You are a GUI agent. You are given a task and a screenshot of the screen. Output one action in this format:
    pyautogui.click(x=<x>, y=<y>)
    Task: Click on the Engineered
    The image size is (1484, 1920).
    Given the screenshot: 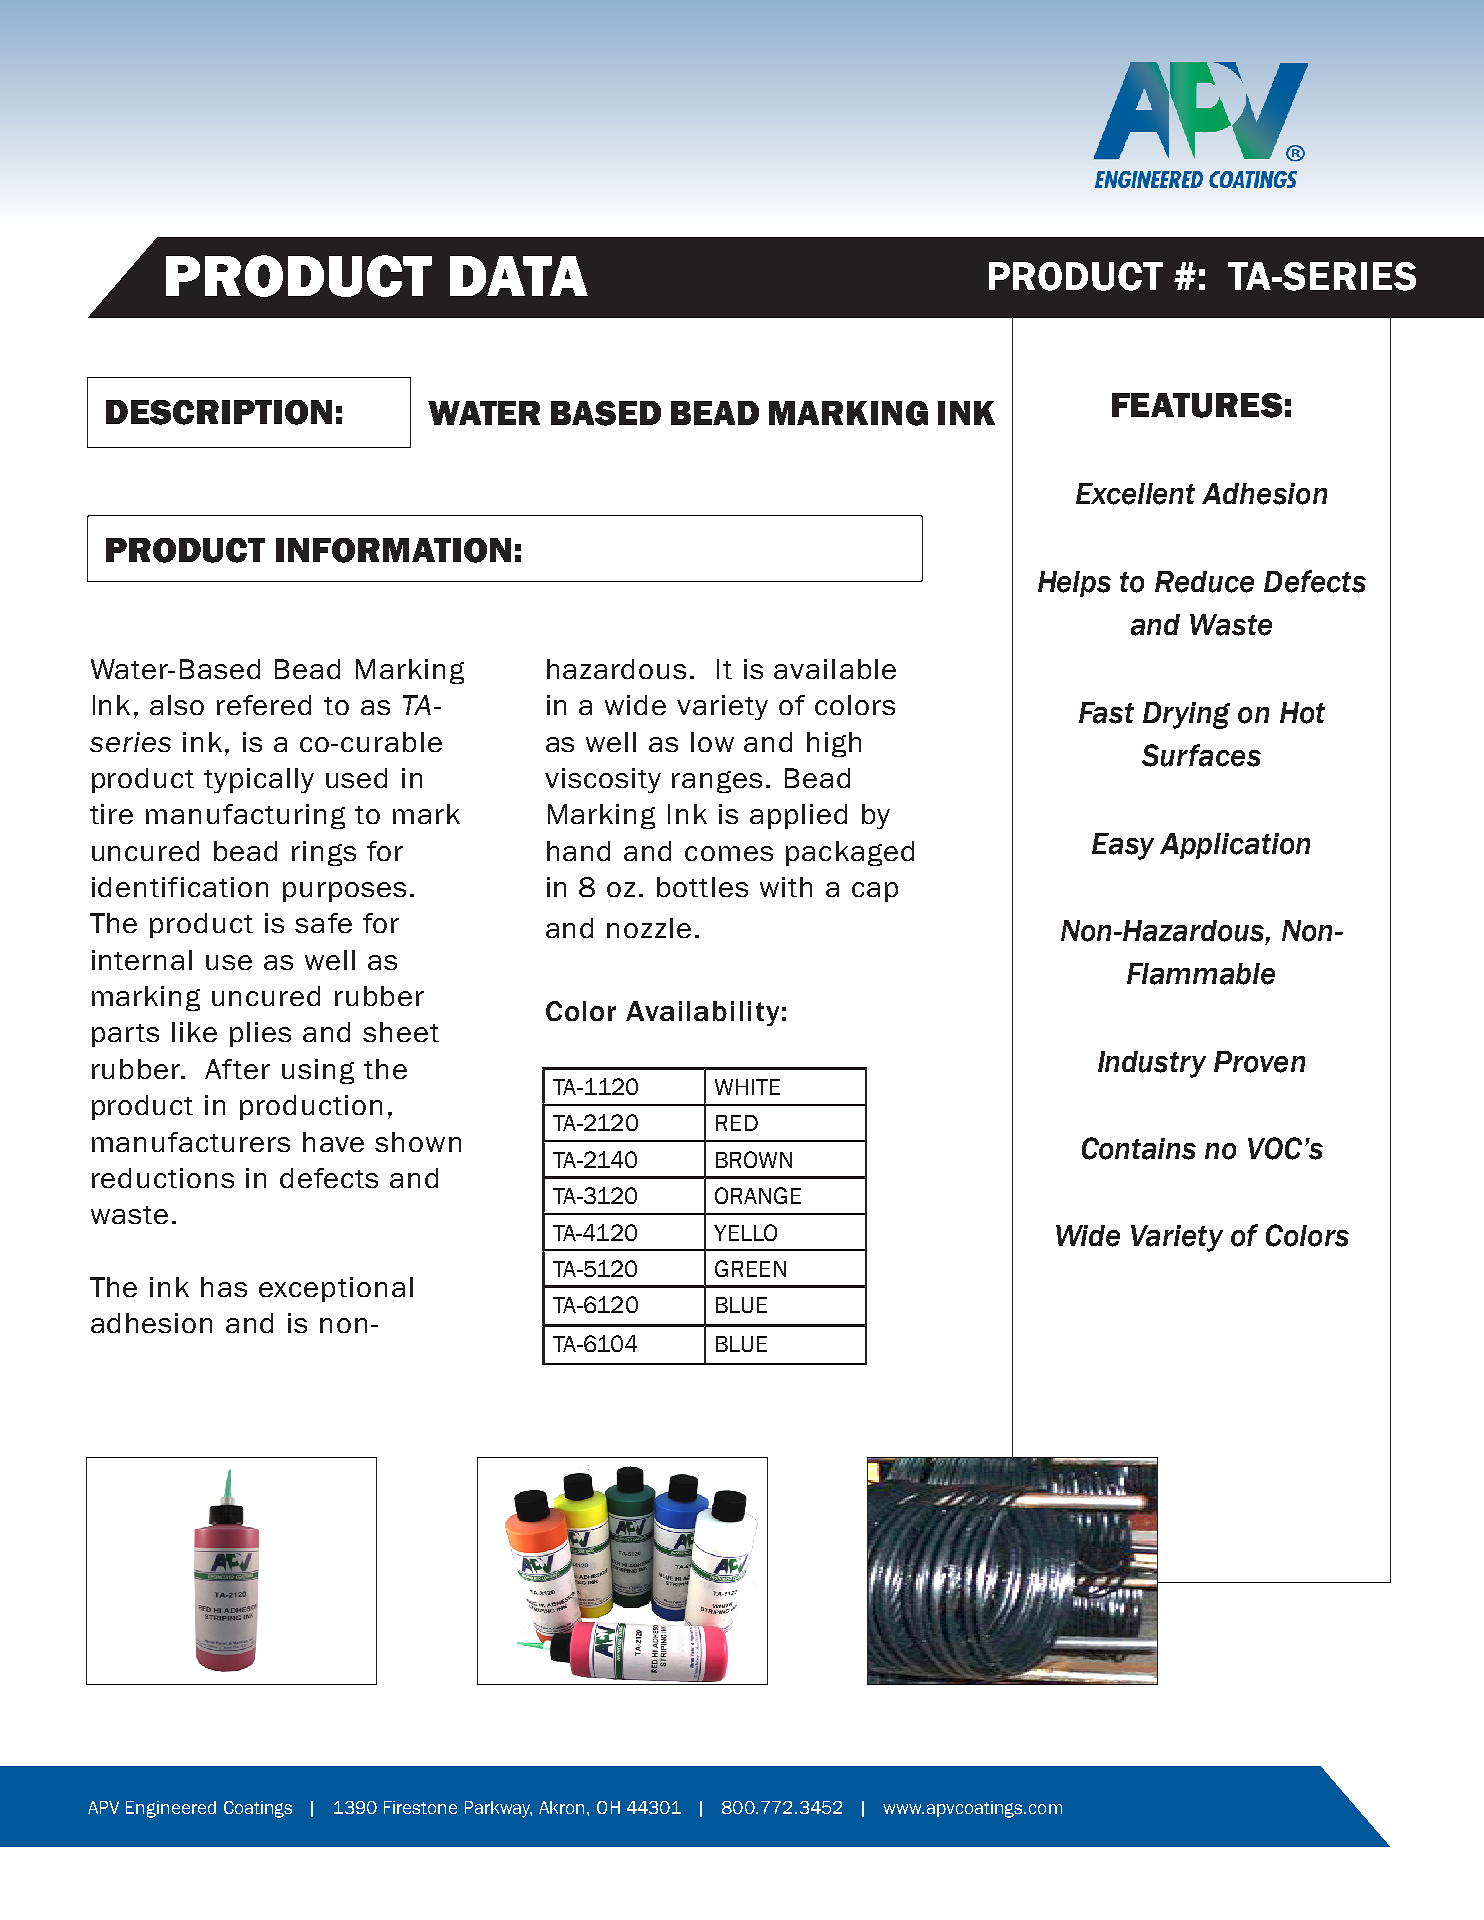 What is the action you would take?
    pyautogui.click(x=171, y=1809)
